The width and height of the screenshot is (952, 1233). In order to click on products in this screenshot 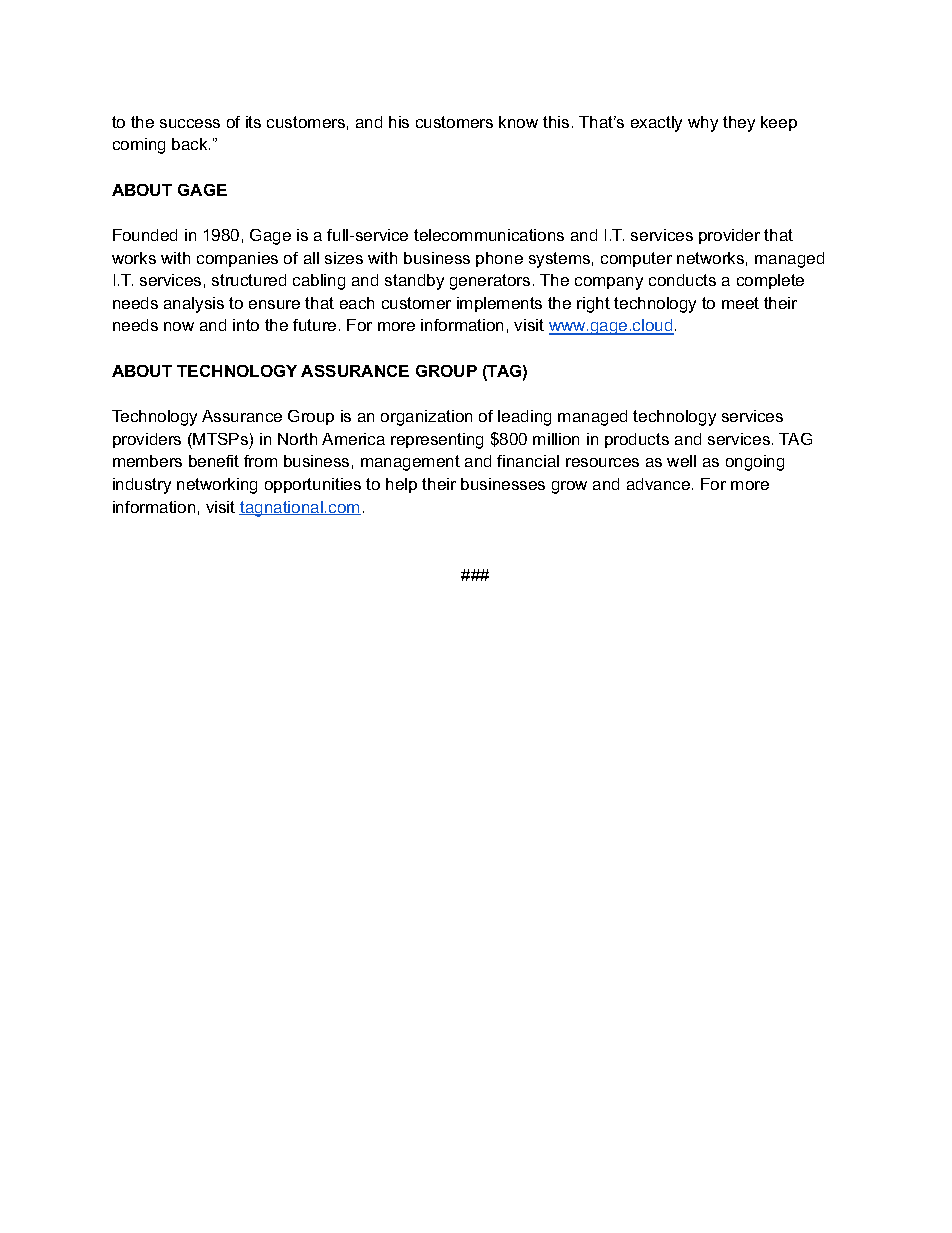, I will do `click(637, 440)`.
